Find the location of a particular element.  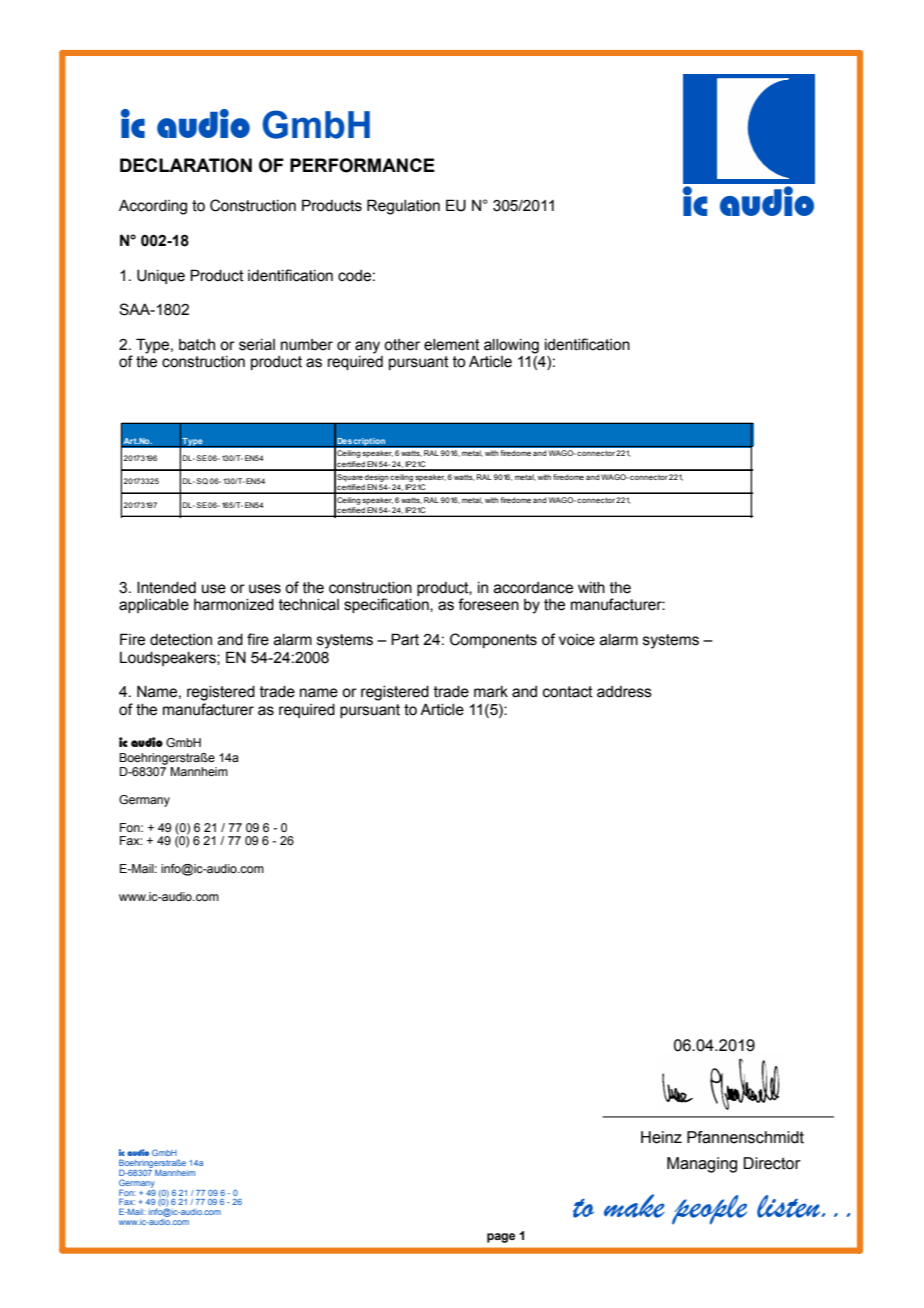

allowing is located at coordinates (511, 346).
